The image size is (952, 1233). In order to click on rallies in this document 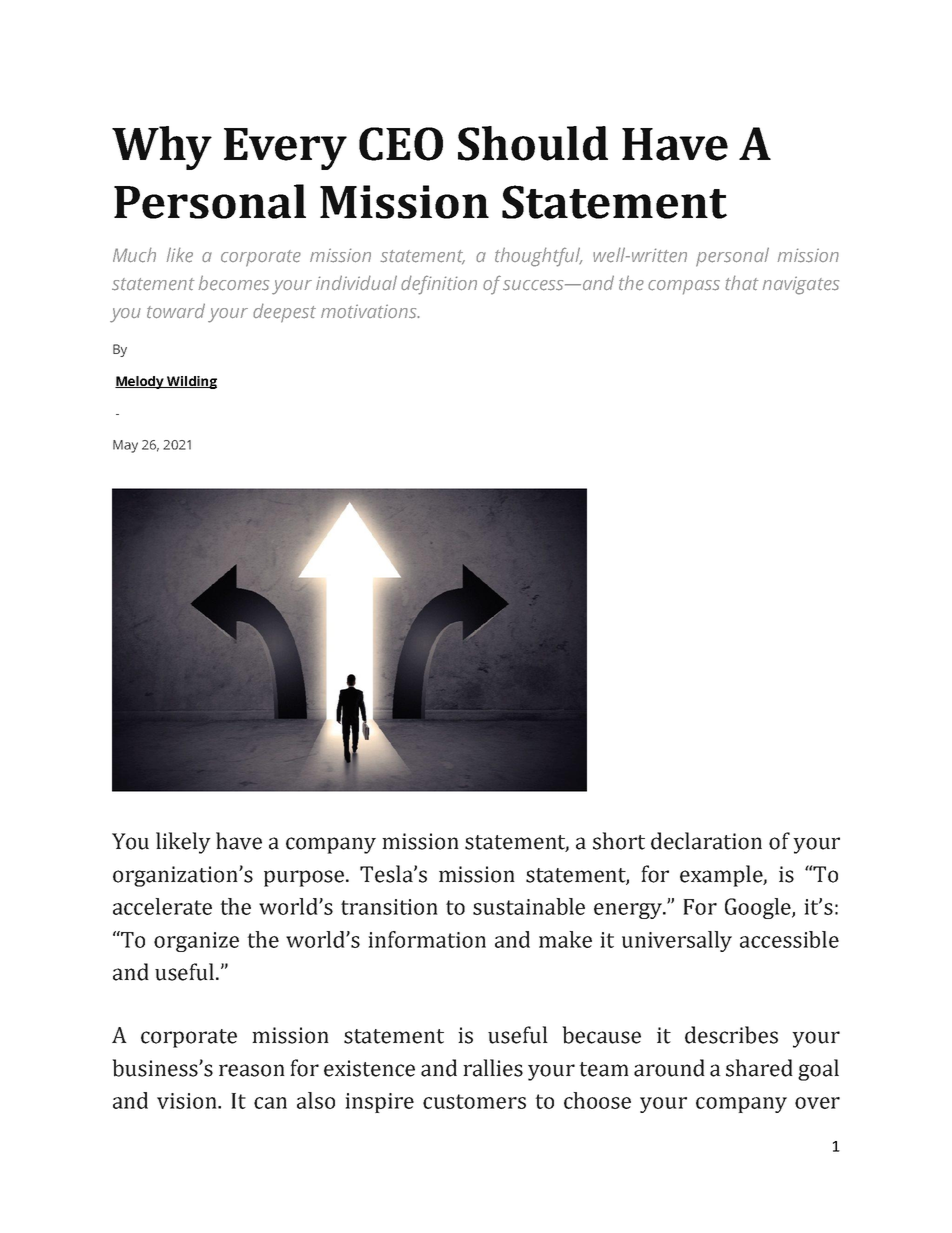, I will do `click(493, 1068)`.
